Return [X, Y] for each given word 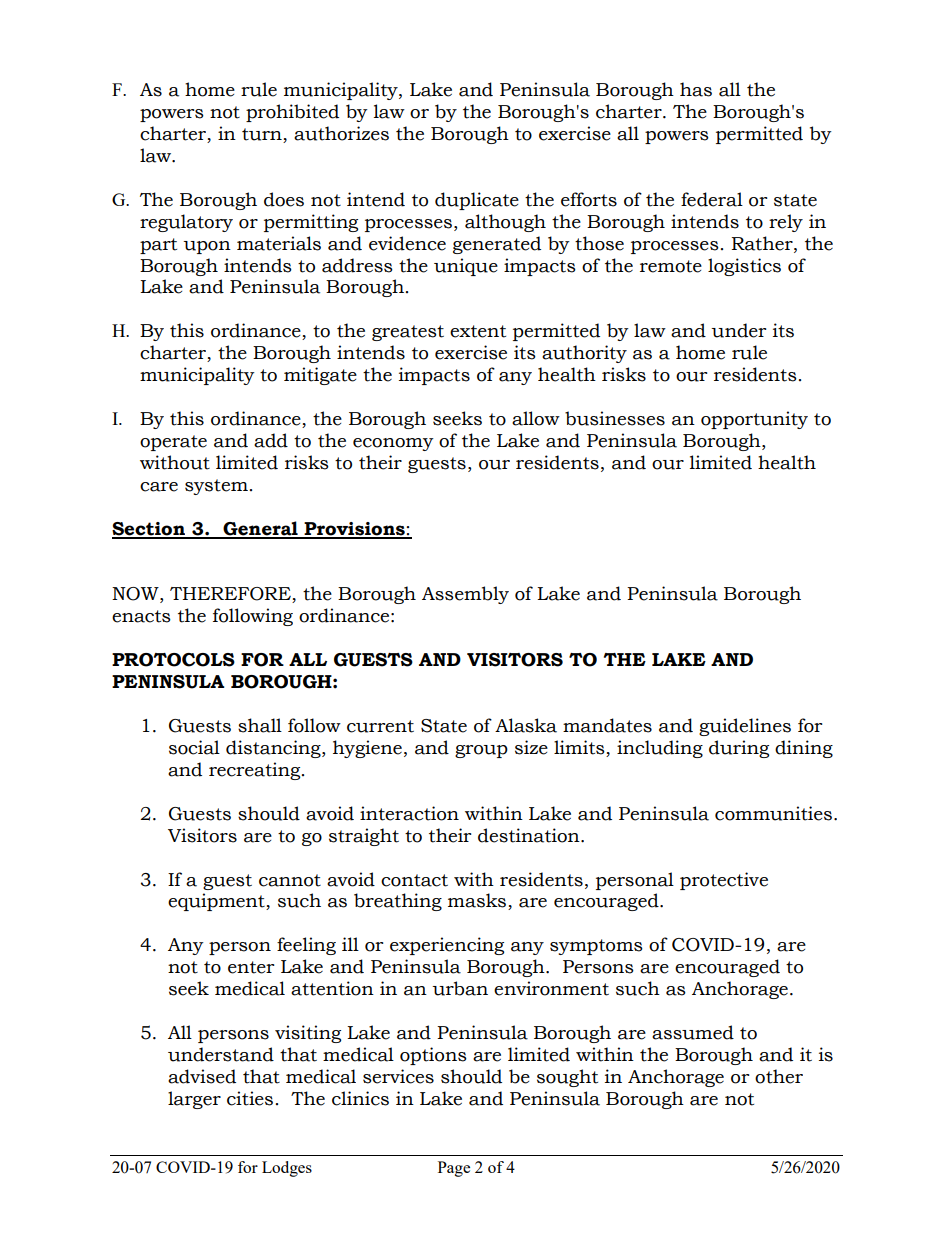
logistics [744, 267]
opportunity [754, 420]
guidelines [745, 727]
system [216, 487]
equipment [217, 902]
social [194, 747]
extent [478, 331]
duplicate [477, 201]
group [481, 751]
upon [207, 247]
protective [724, 881]
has [696, 89]
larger [194, 1100]
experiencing [447, 946]
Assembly [465, 595]
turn [263, 135]
